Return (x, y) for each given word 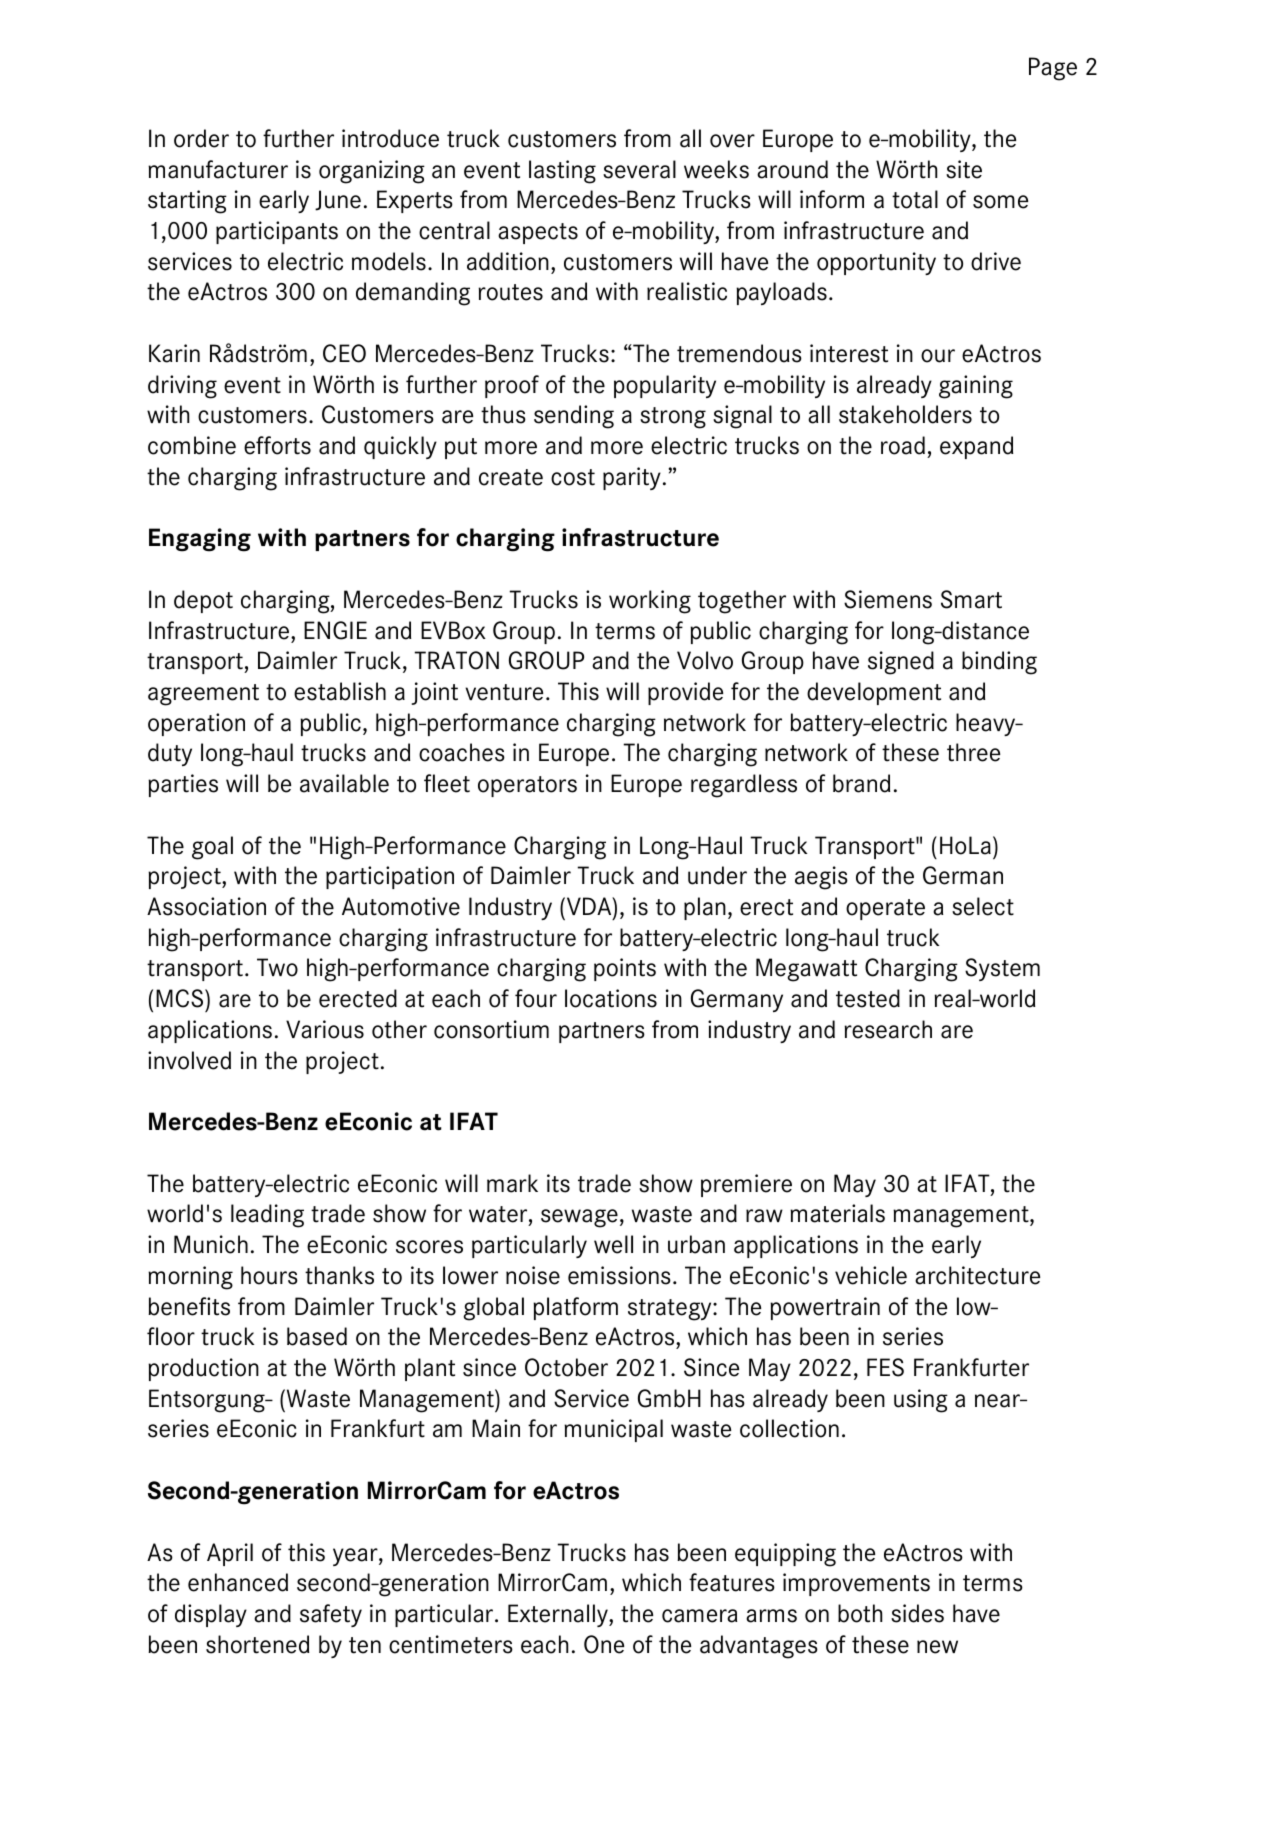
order (201, 138)
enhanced (238, 1582)
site (964, 169)
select (983, 906)
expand (976, 447)
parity (632, 478)
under (717, 875)
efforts (277, 445)
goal (212, 848)
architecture (977, 1275)
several (639, 169)
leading (267, 1216)
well (613, 1244)
